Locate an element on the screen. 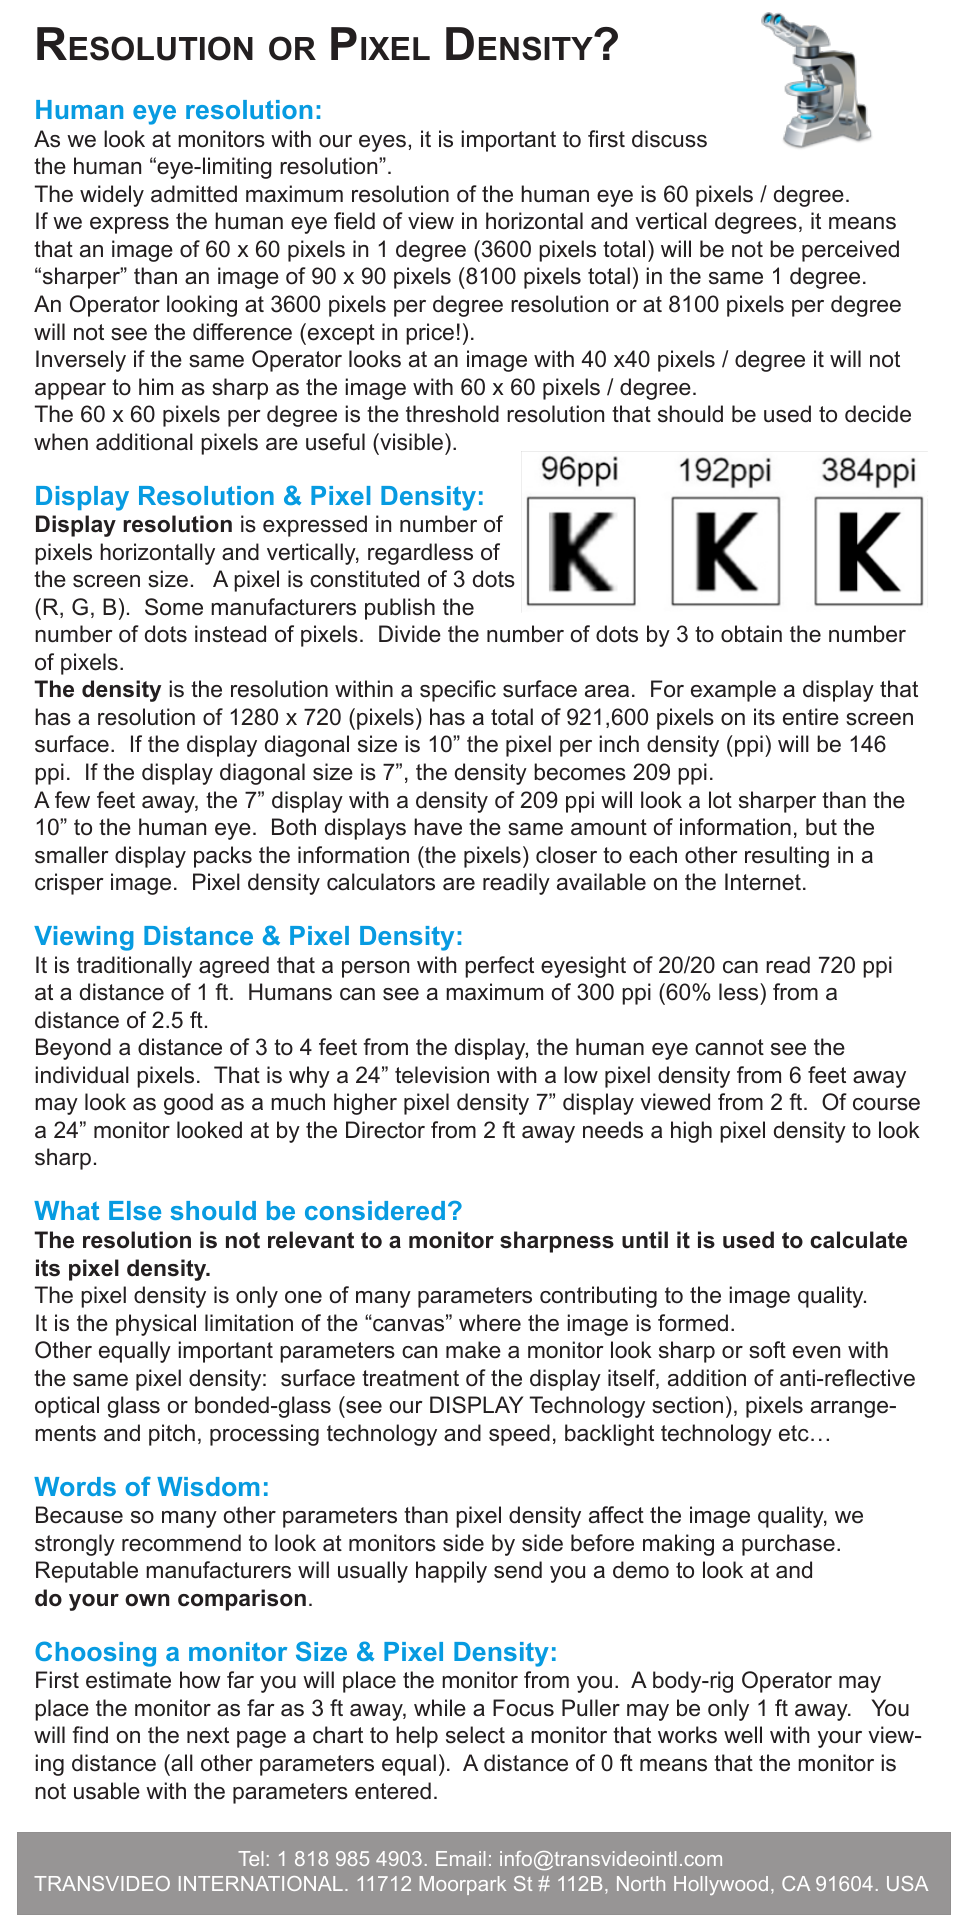  perceived is located at coordinates (850, 251).
